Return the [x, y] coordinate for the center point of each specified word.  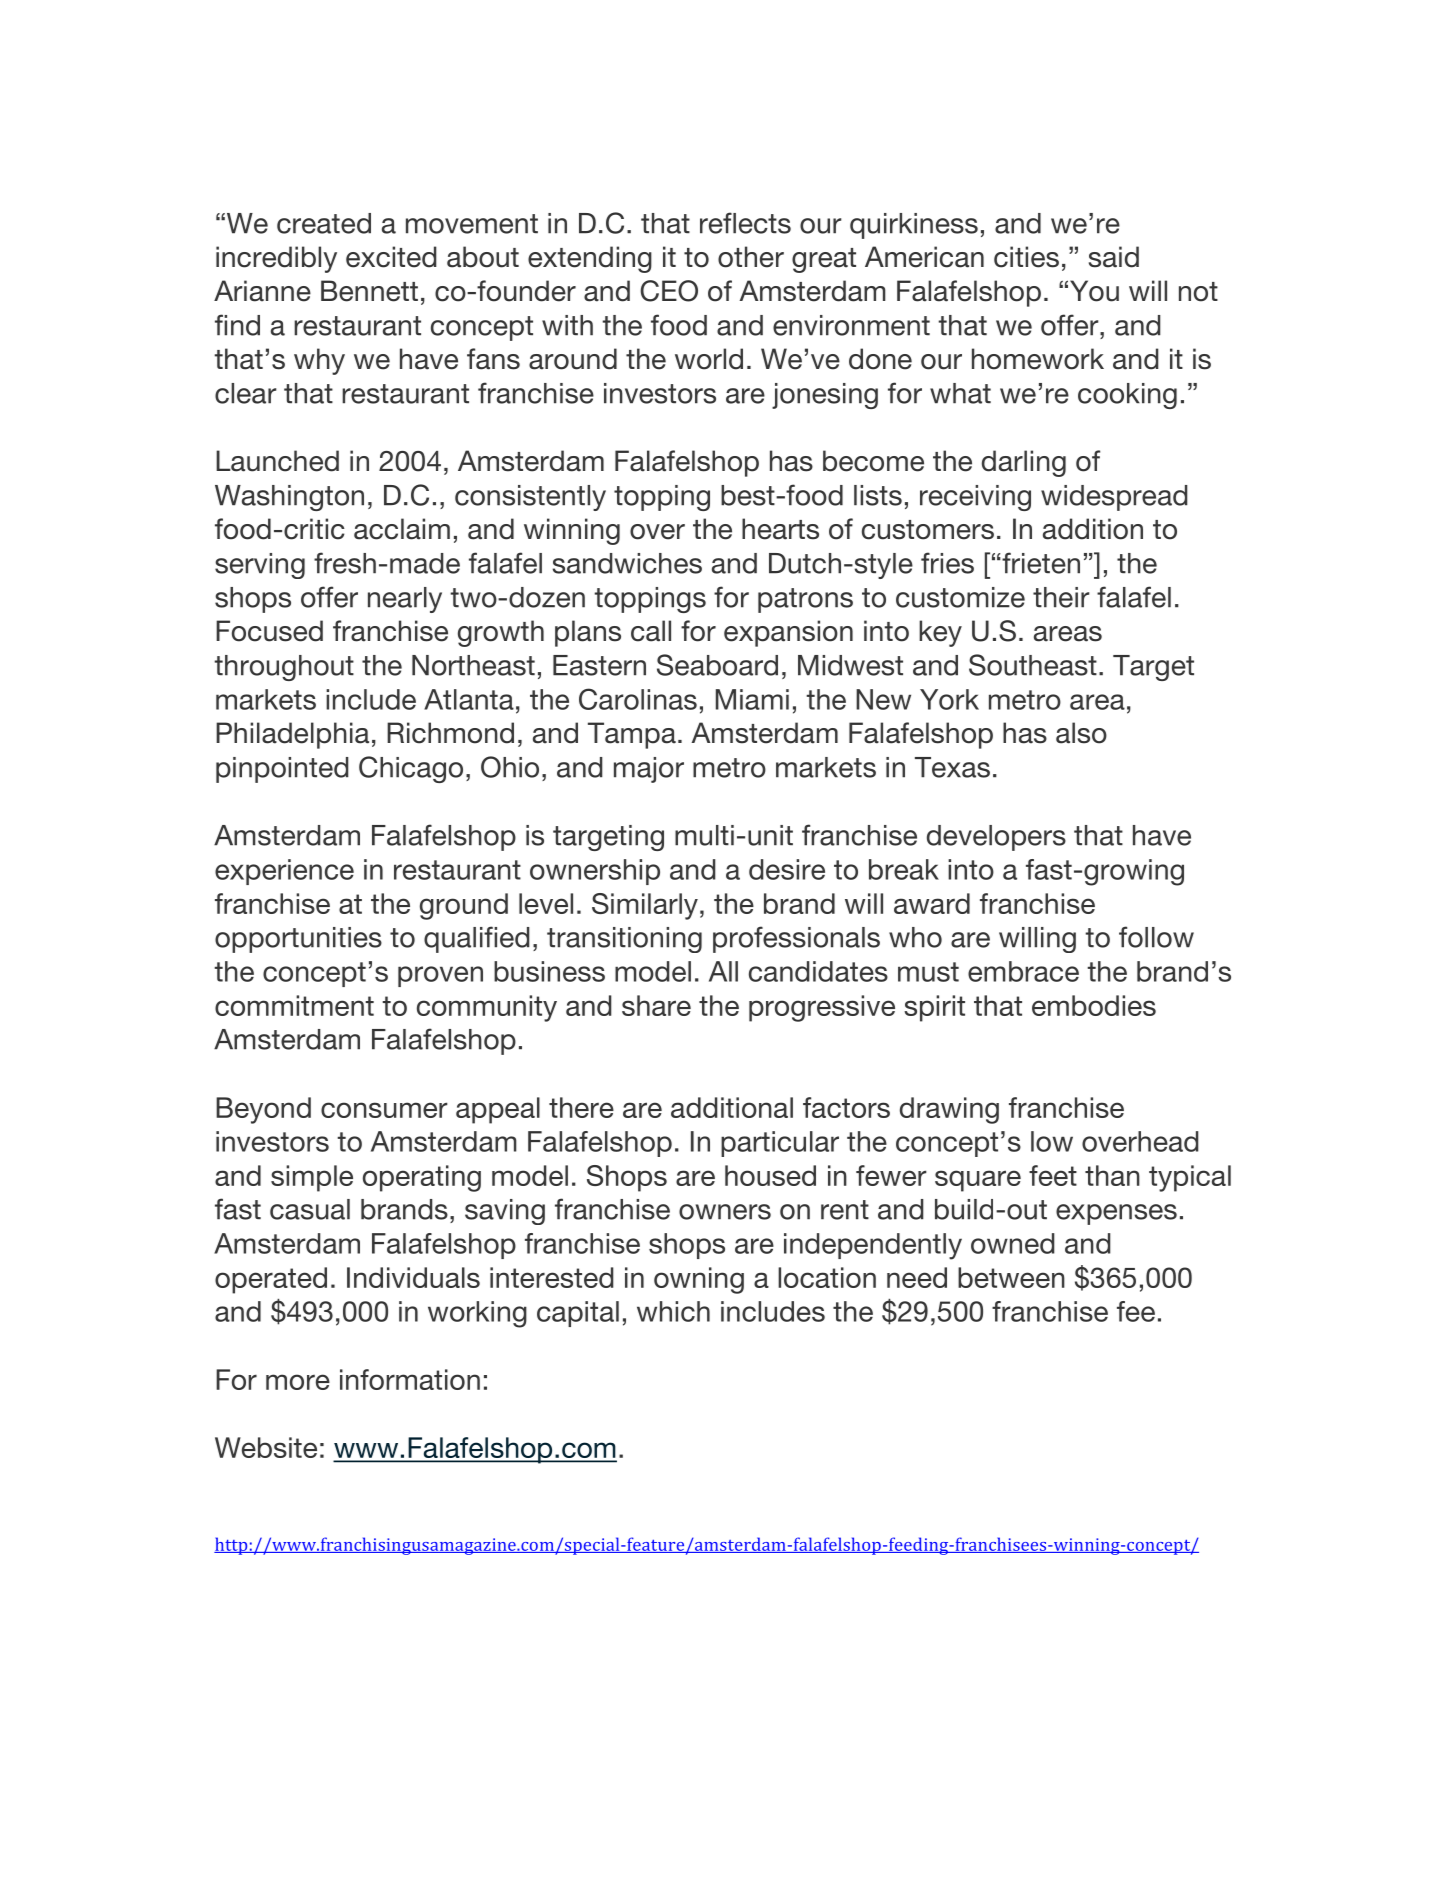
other [751, 257]
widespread [1114, 498]
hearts [780, 529]
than [1112, 1175]
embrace [1023, 971]
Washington [289, 498]
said [1114, 257]
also [1081, 733]
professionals [796, 939]
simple [312, 1178]
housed [770, 1175]
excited [391, 257]
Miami [752, 699]
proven [440, 976]
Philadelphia [292, 735]
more [298, 1382]
